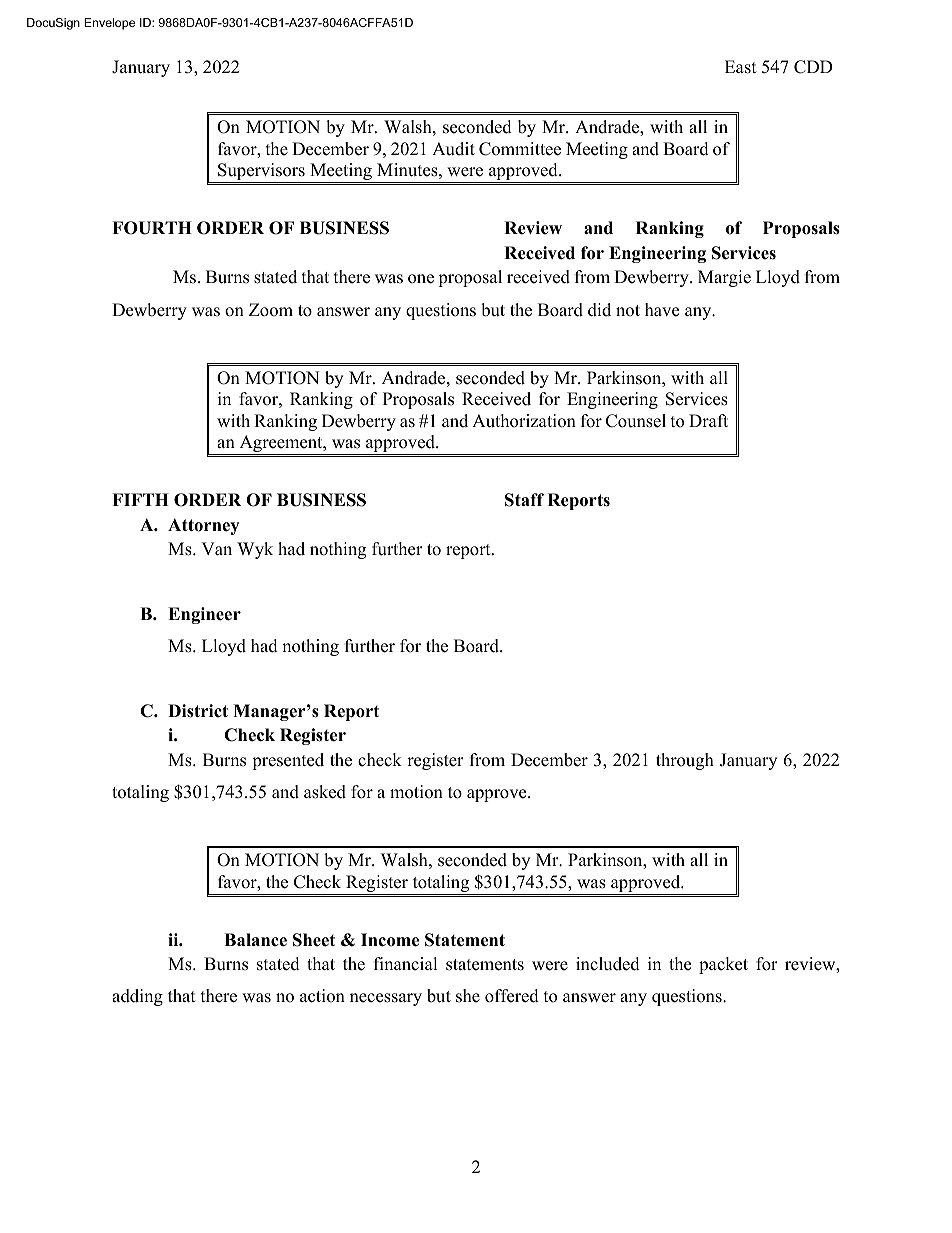 The image size is (952, 1233). What do you see at coordinates (741, 67) in the screenshot?
I see `East` at bounding box center [741, 67].
